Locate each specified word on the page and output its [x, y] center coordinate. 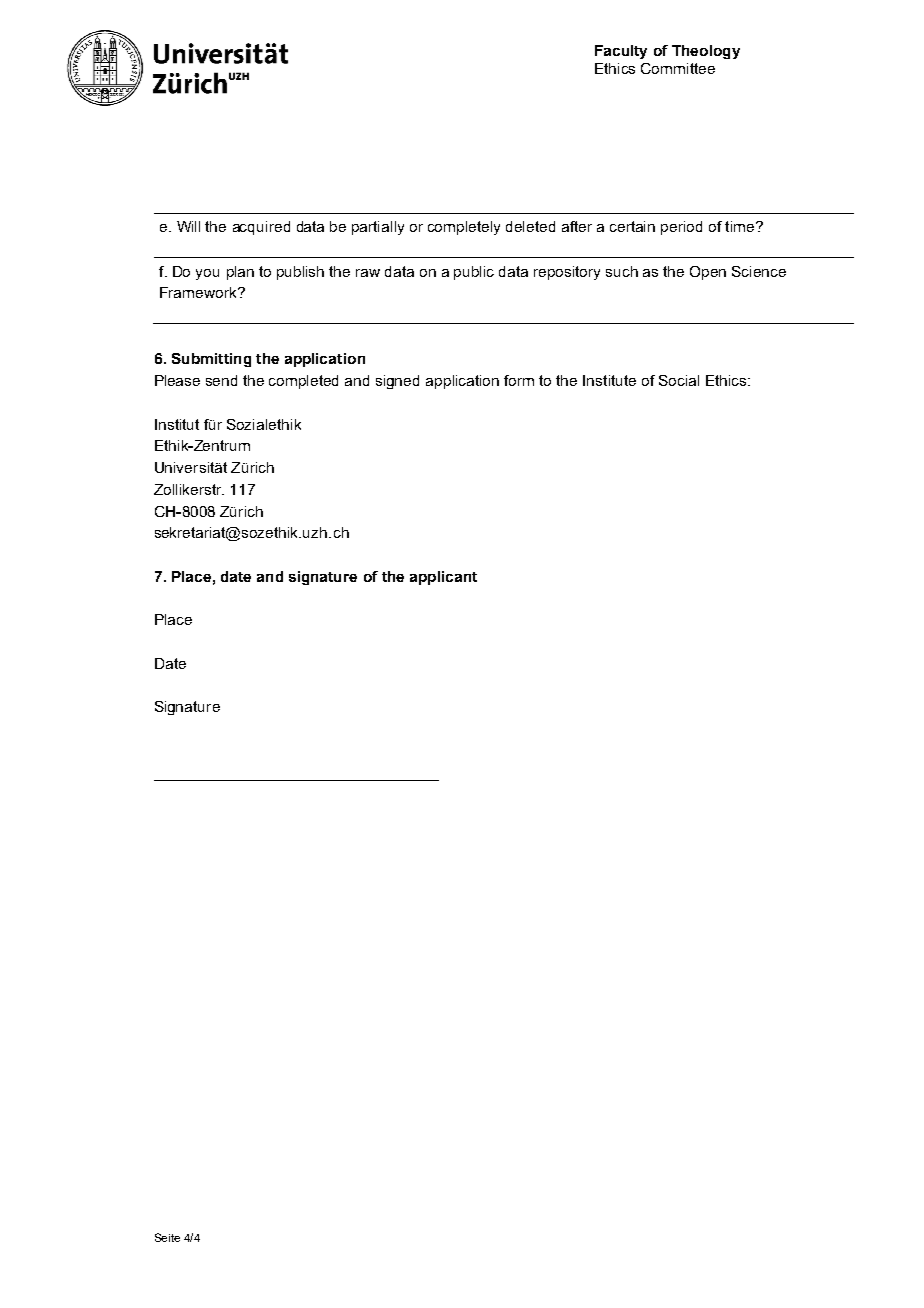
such [622, 271]
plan [240, 273]
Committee [678, 68]
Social [679, 380]
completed [303, 382]
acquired [261, 228]
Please [177, 380]
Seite [167, 1237]
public [474, 273]
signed [397, 382]
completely [464, 228]
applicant [443, 578]
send [221, 380]
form [519, 380]
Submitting [211, 360]
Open [708, 273]
